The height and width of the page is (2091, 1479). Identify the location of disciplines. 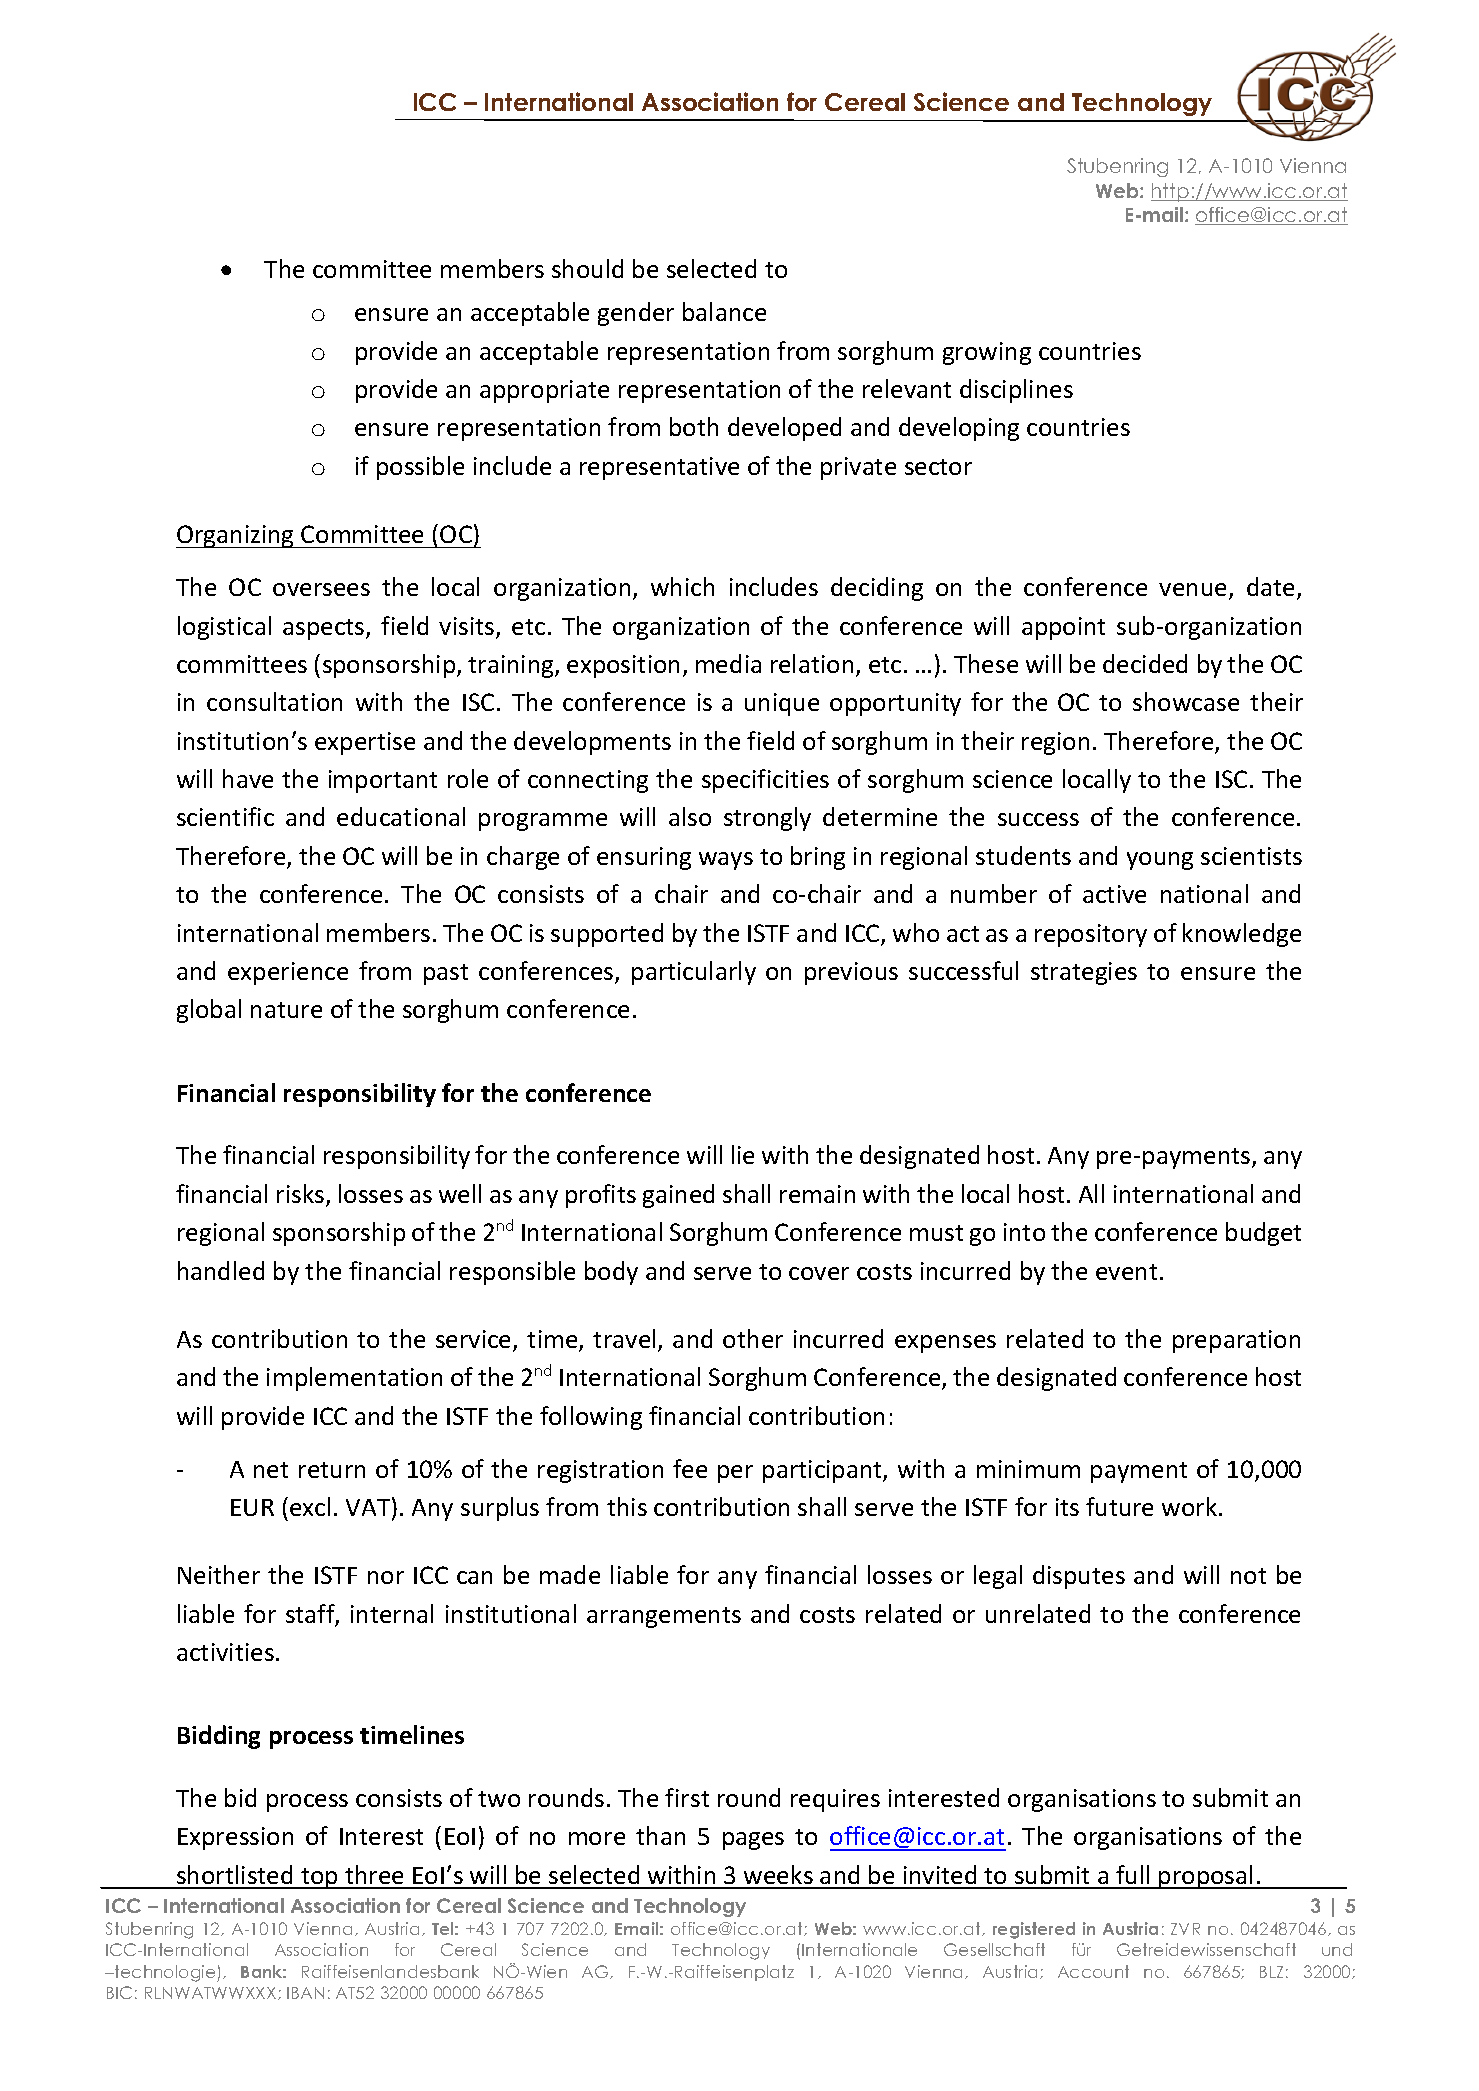
(1016, 391).
